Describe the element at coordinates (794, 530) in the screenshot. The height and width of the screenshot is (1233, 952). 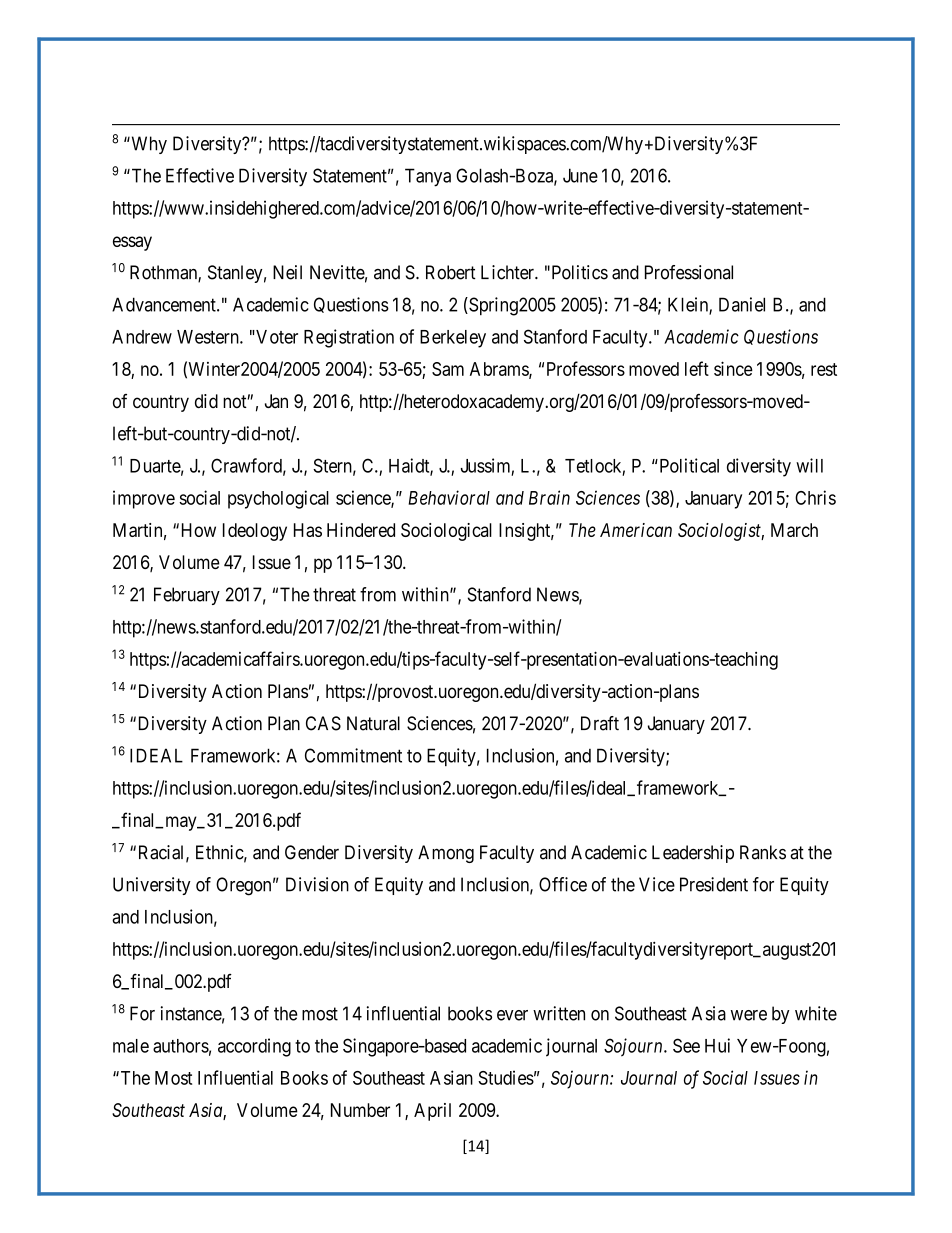
I see `March` at that location.
